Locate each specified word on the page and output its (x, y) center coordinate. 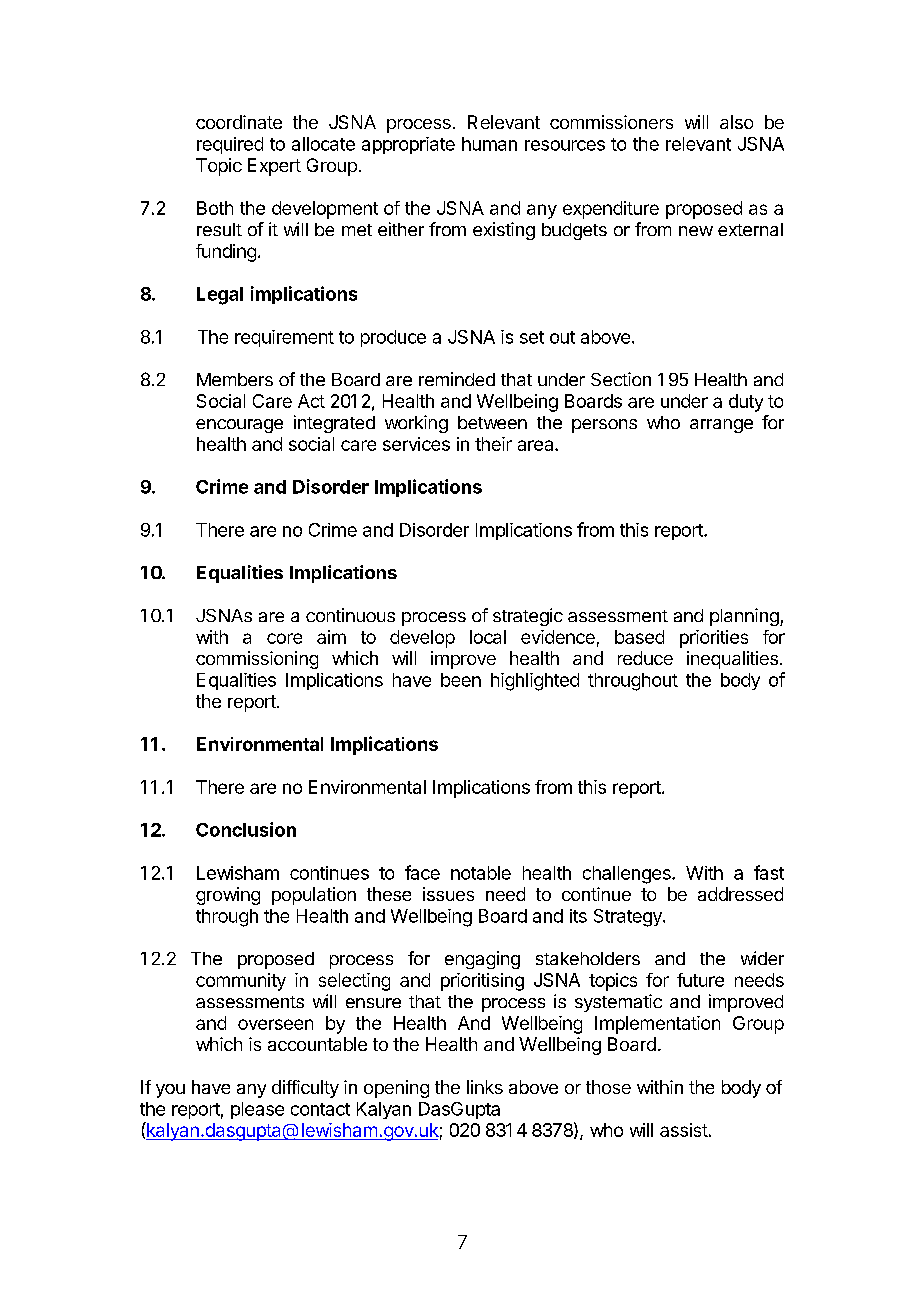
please (257, 1110)
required (230, 145)
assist (684, 1130)
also (736, 122)
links (485, 1087)
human (489, 144)
